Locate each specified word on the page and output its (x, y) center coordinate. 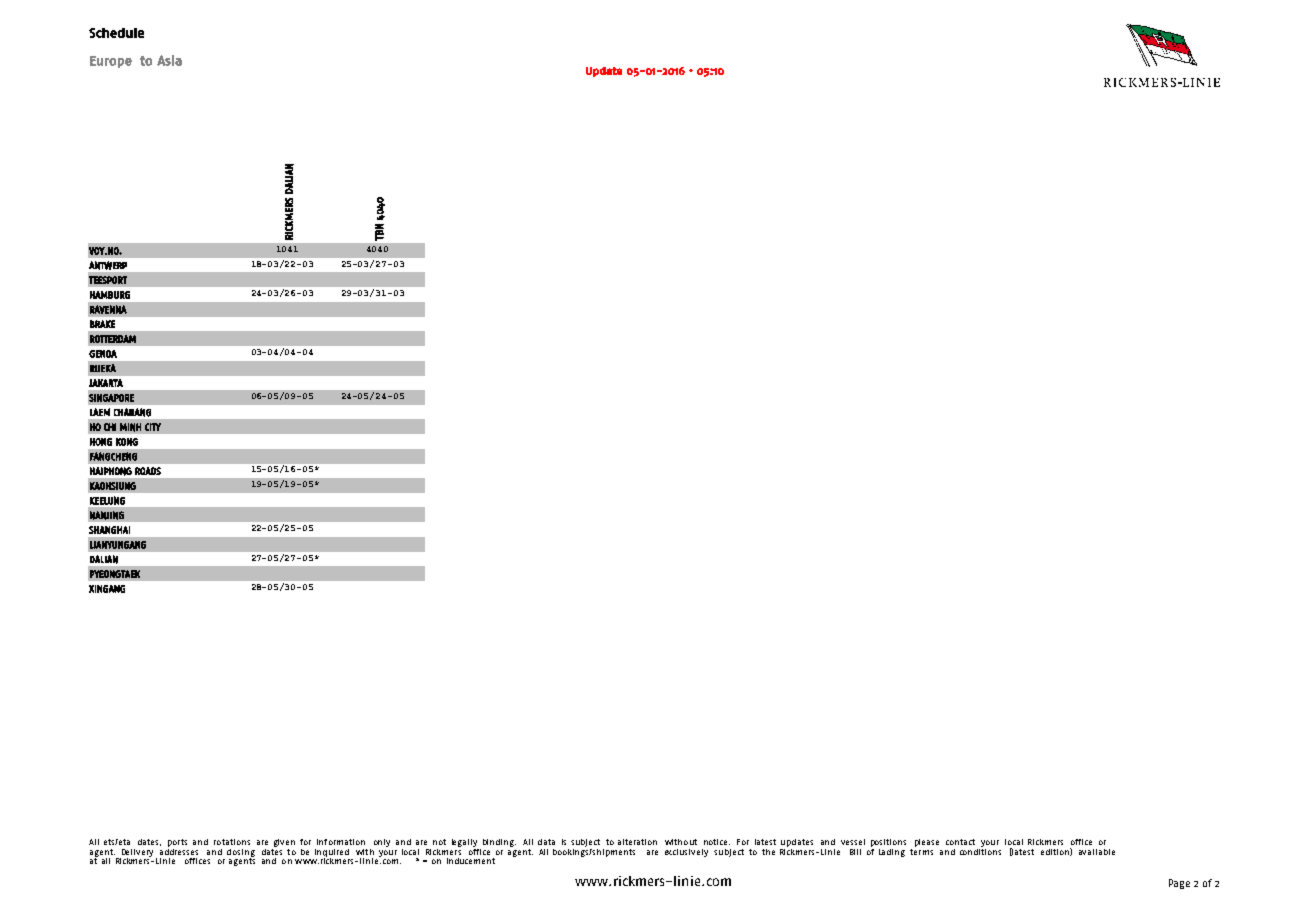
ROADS (148, 471)
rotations (232, 842)
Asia (169, 60)
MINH (130, 427)
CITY (153, 427)
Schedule (116, 33)
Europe (111, 62)
